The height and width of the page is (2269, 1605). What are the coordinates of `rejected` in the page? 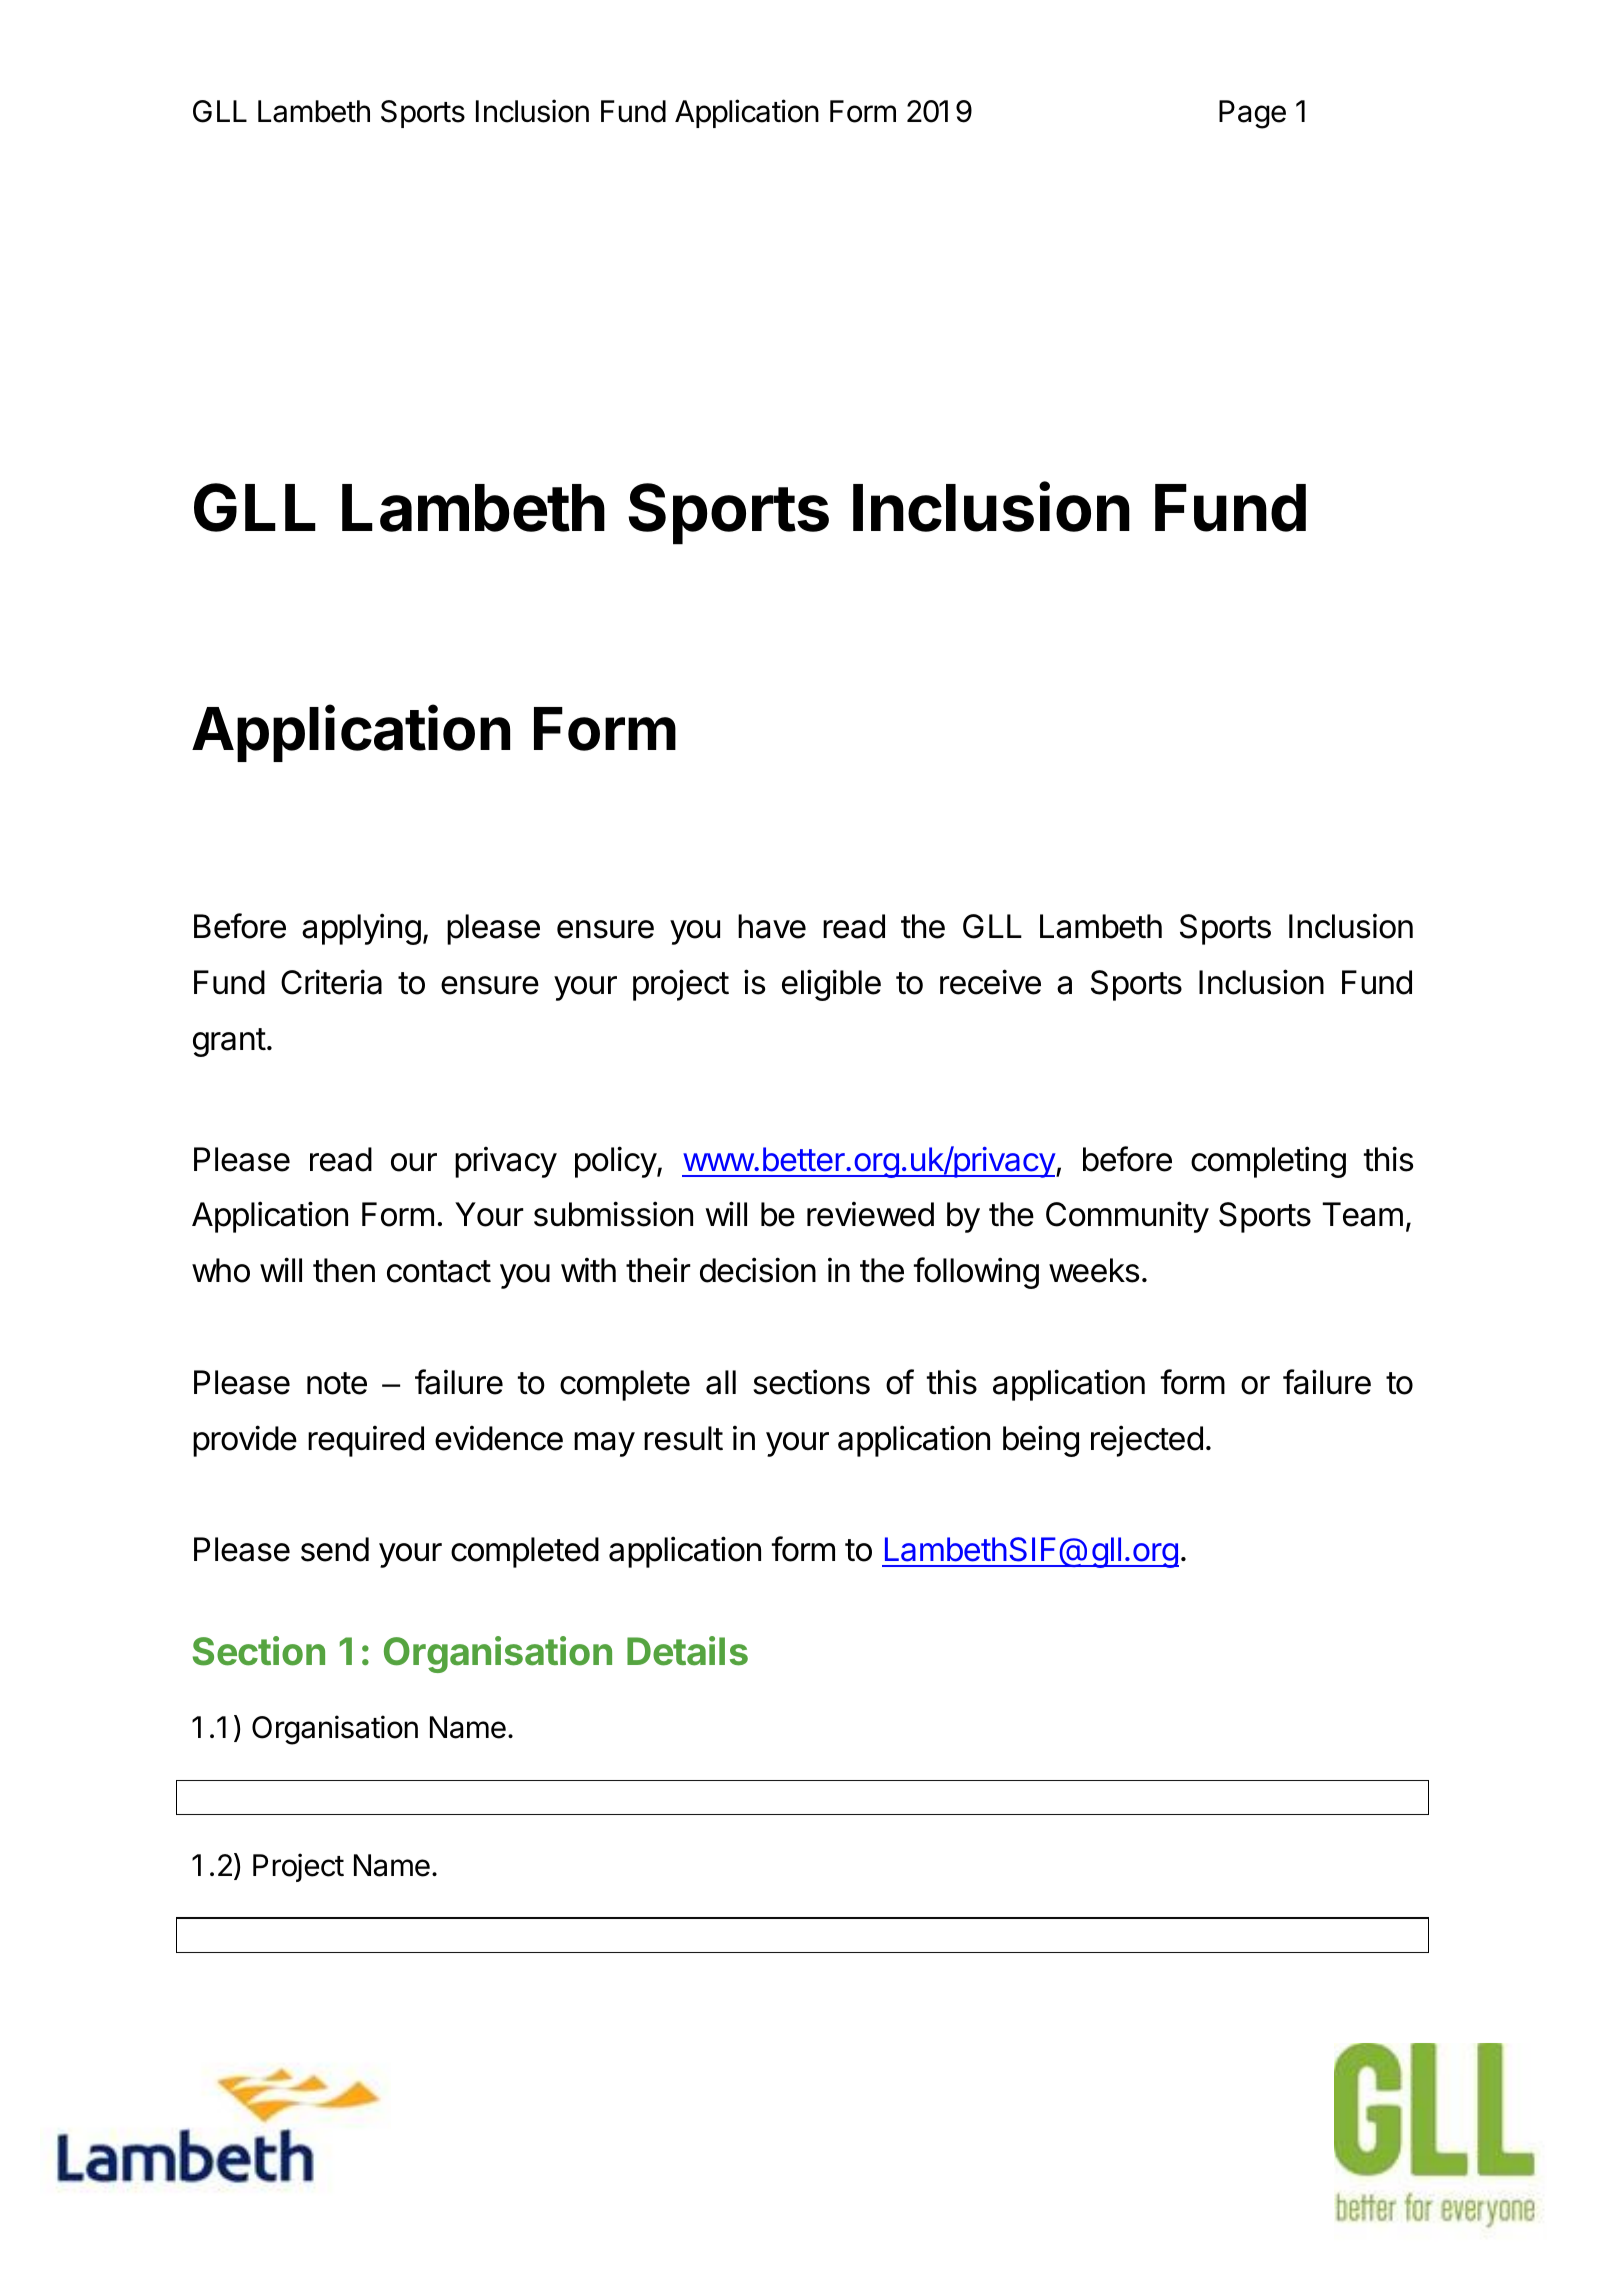 It's located at (1147, 1441).
